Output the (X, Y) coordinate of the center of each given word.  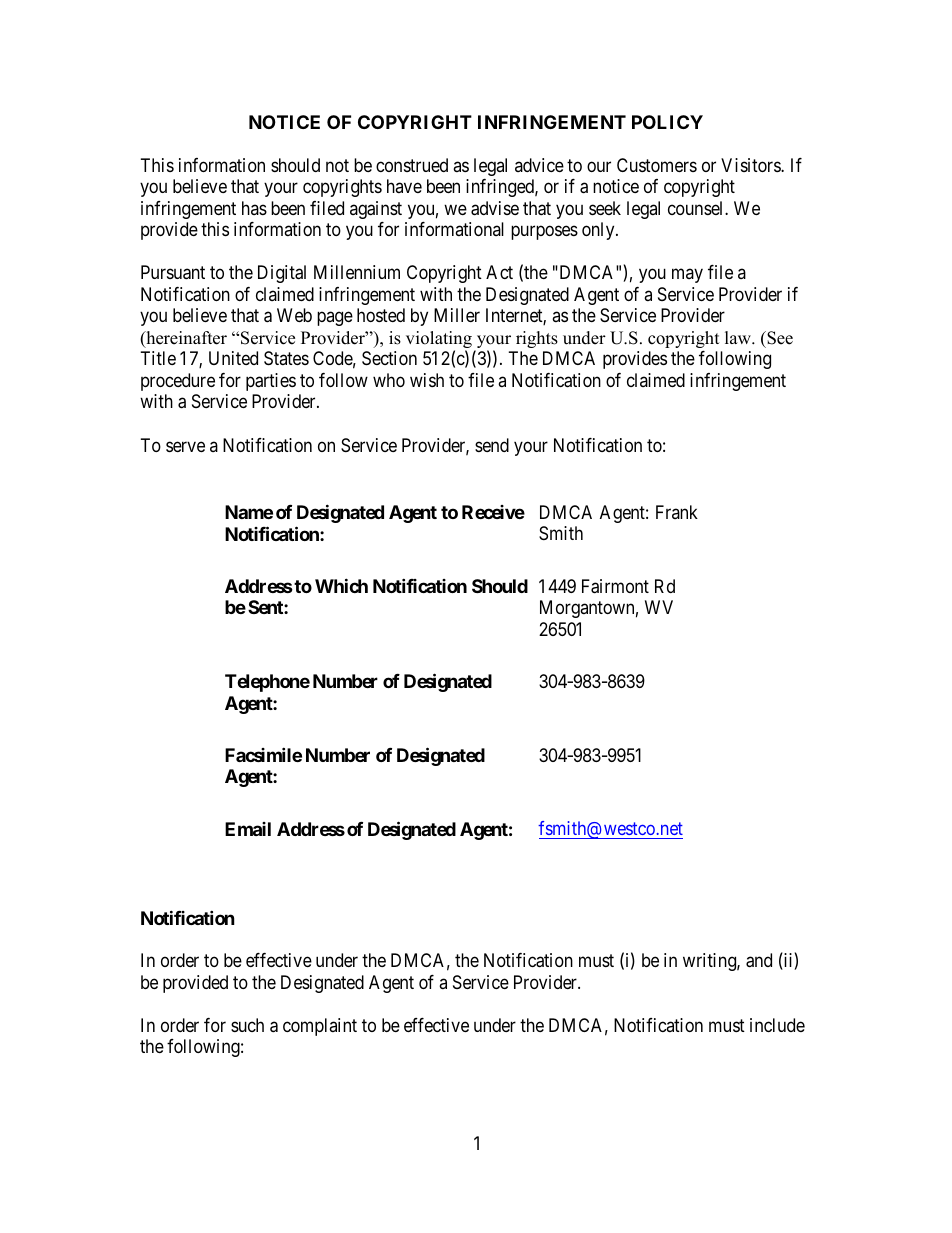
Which (341, 585)
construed (412, 165)
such (247, 1025)
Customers (657, 165)
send (492, 445)
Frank (677, 512)
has (254, 208)
